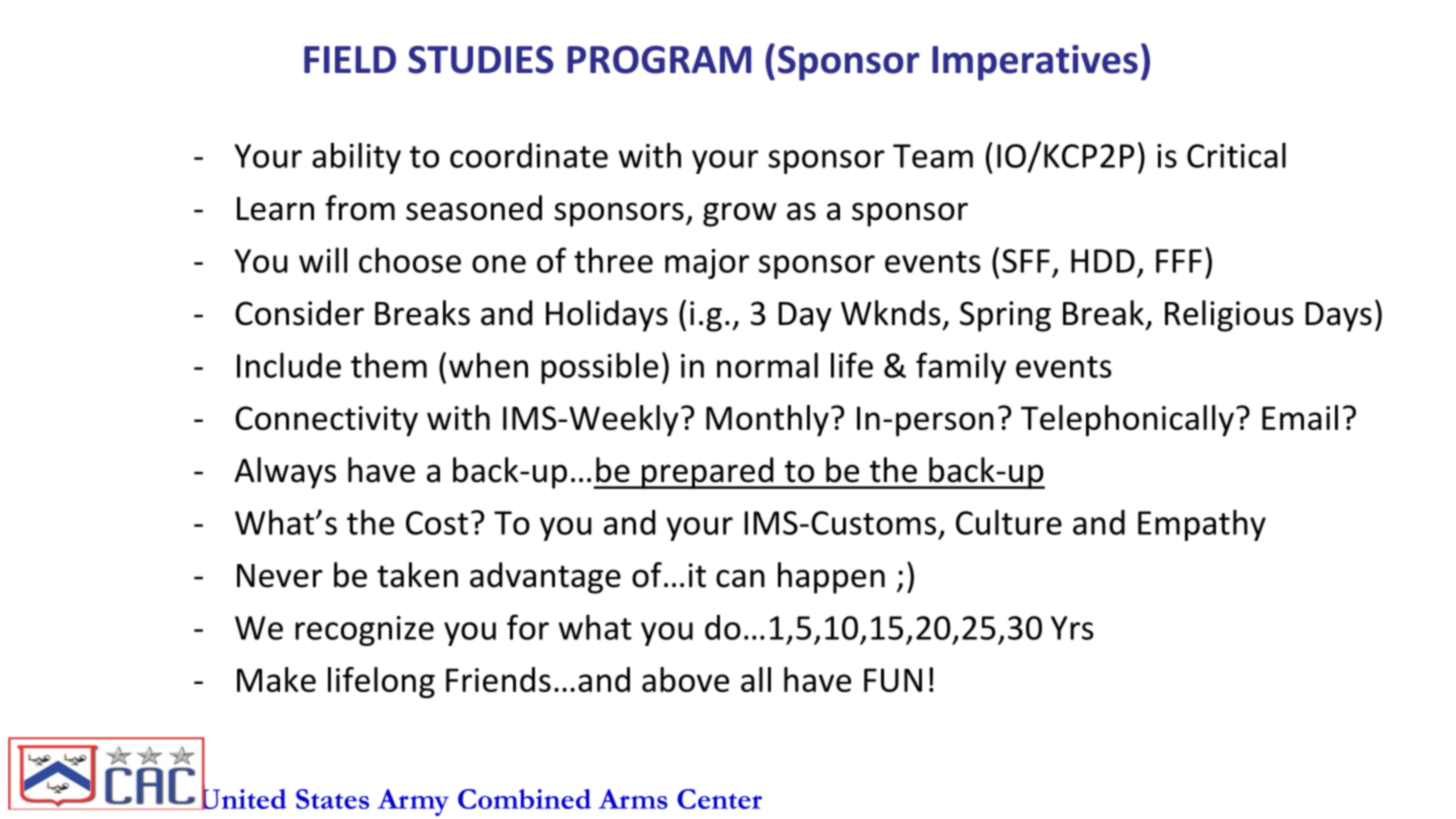 Image resolution: width=1456 pixels, height=819 pixels. What do you see at coordinates (719, 799) in the screenshot?
I see `Center` at bounding box center [719, 799].
